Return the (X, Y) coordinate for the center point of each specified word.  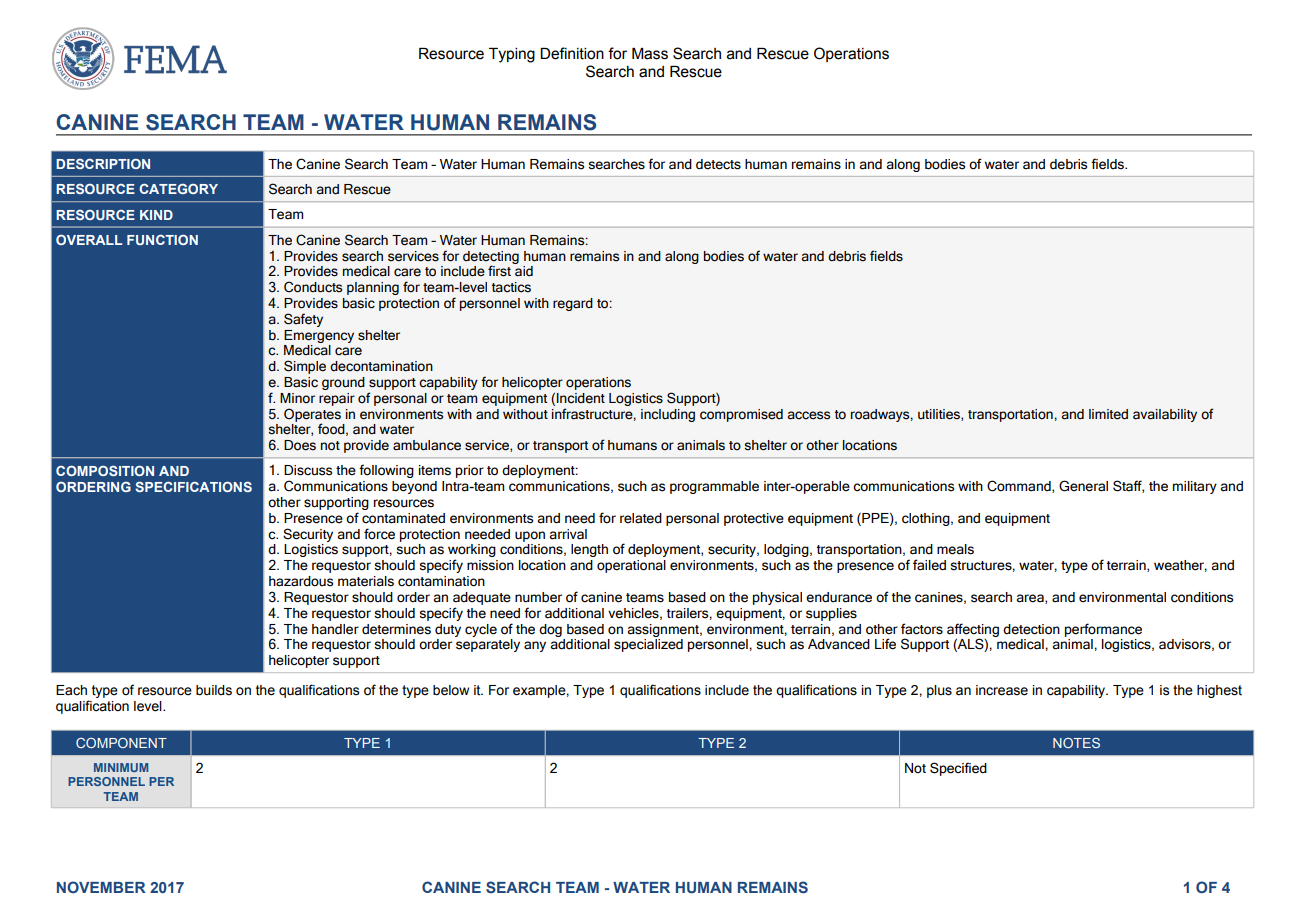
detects (718, 164)
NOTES (1076, 743)
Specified (958, 769)
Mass (650, 54)
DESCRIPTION (103, 164)
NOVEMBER (101, 887)
